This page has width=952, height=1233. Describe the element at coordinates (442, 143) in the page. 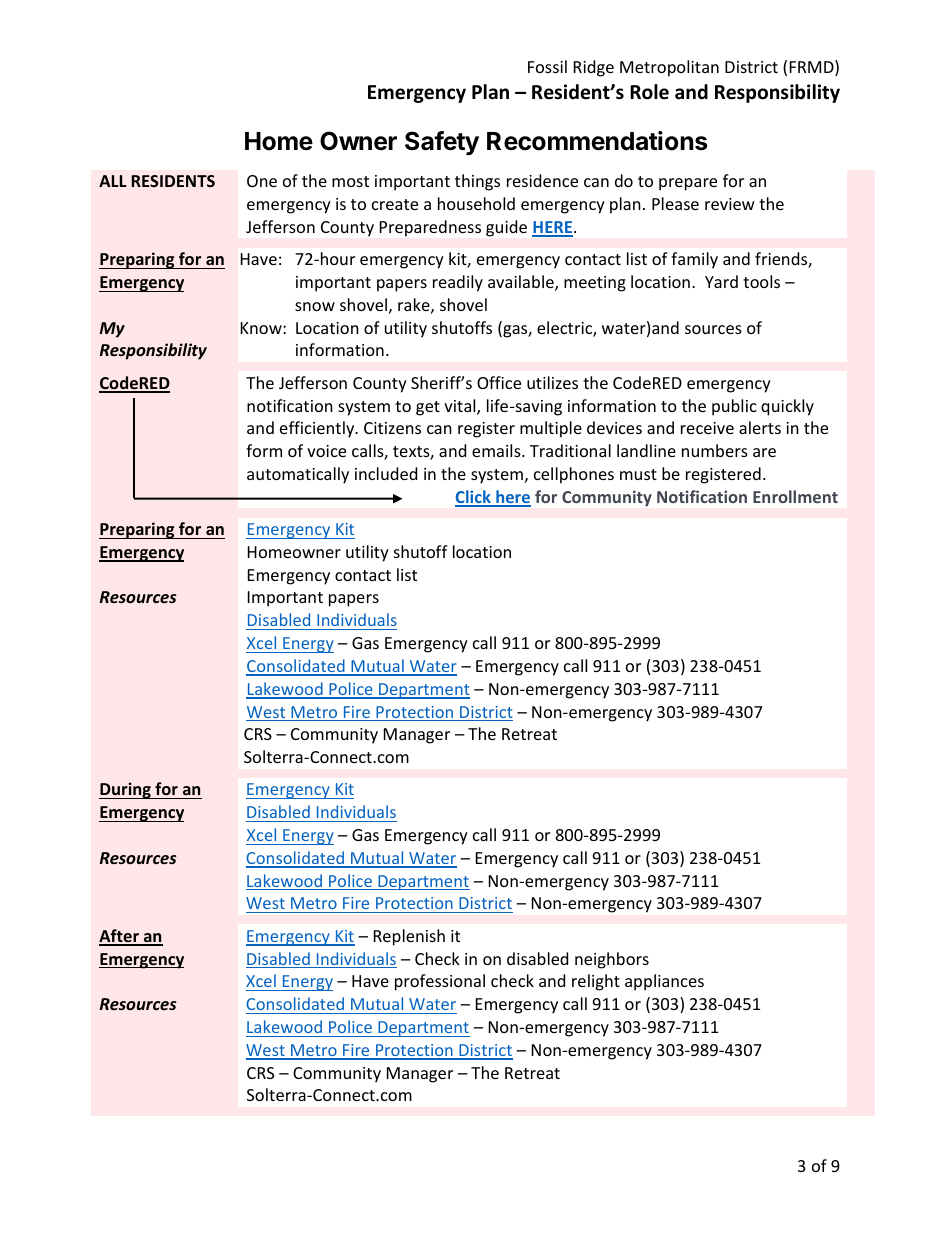

I see `Safety` at that location.
